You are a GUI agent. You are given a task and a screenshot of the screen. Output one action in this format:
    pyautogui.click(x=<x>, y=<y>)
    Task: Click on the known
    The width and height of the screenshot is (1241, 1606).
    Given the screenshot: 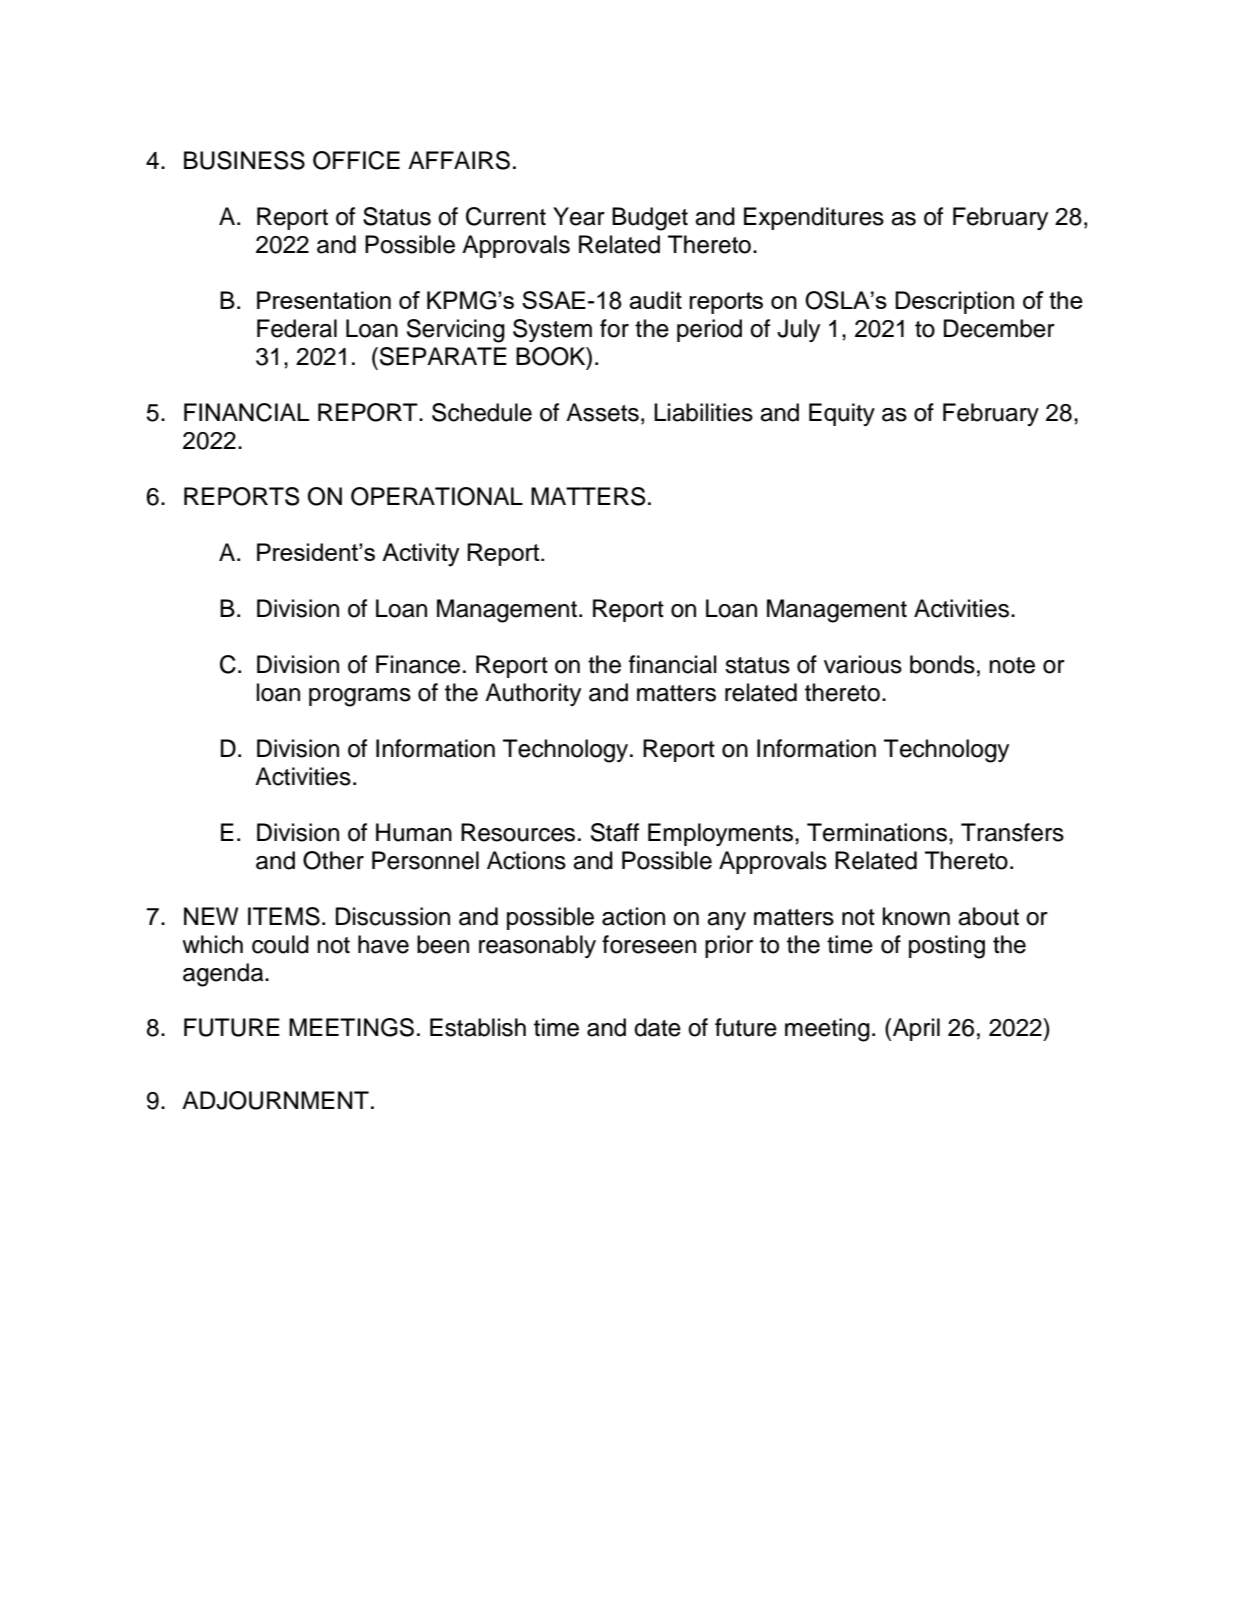 What is the action you would take?
    pyautogui.click(x=916, y=916)
